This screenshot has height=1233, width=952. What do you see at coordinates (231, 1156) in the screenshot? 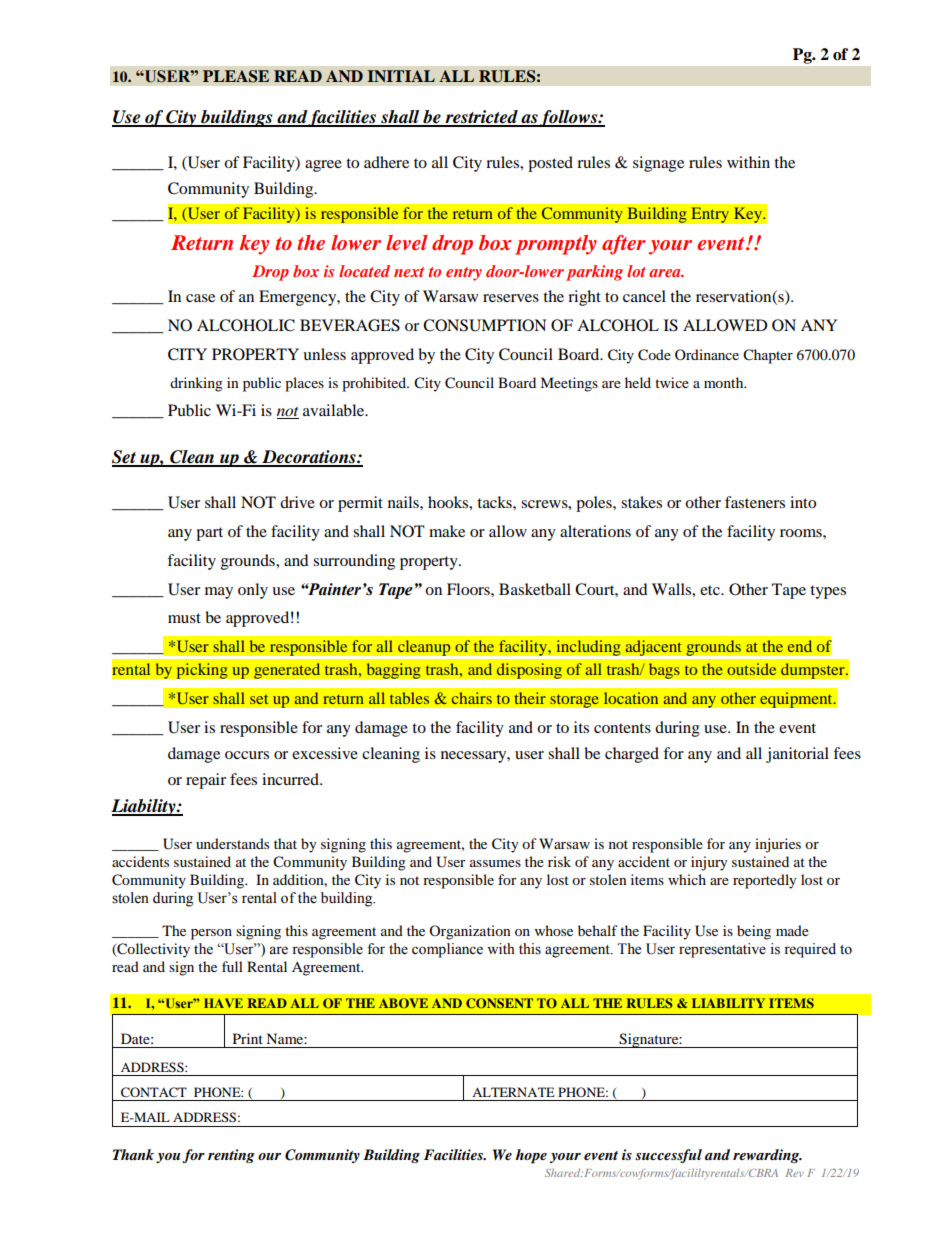
I see `renting` at bounding box center [231, 1156].
